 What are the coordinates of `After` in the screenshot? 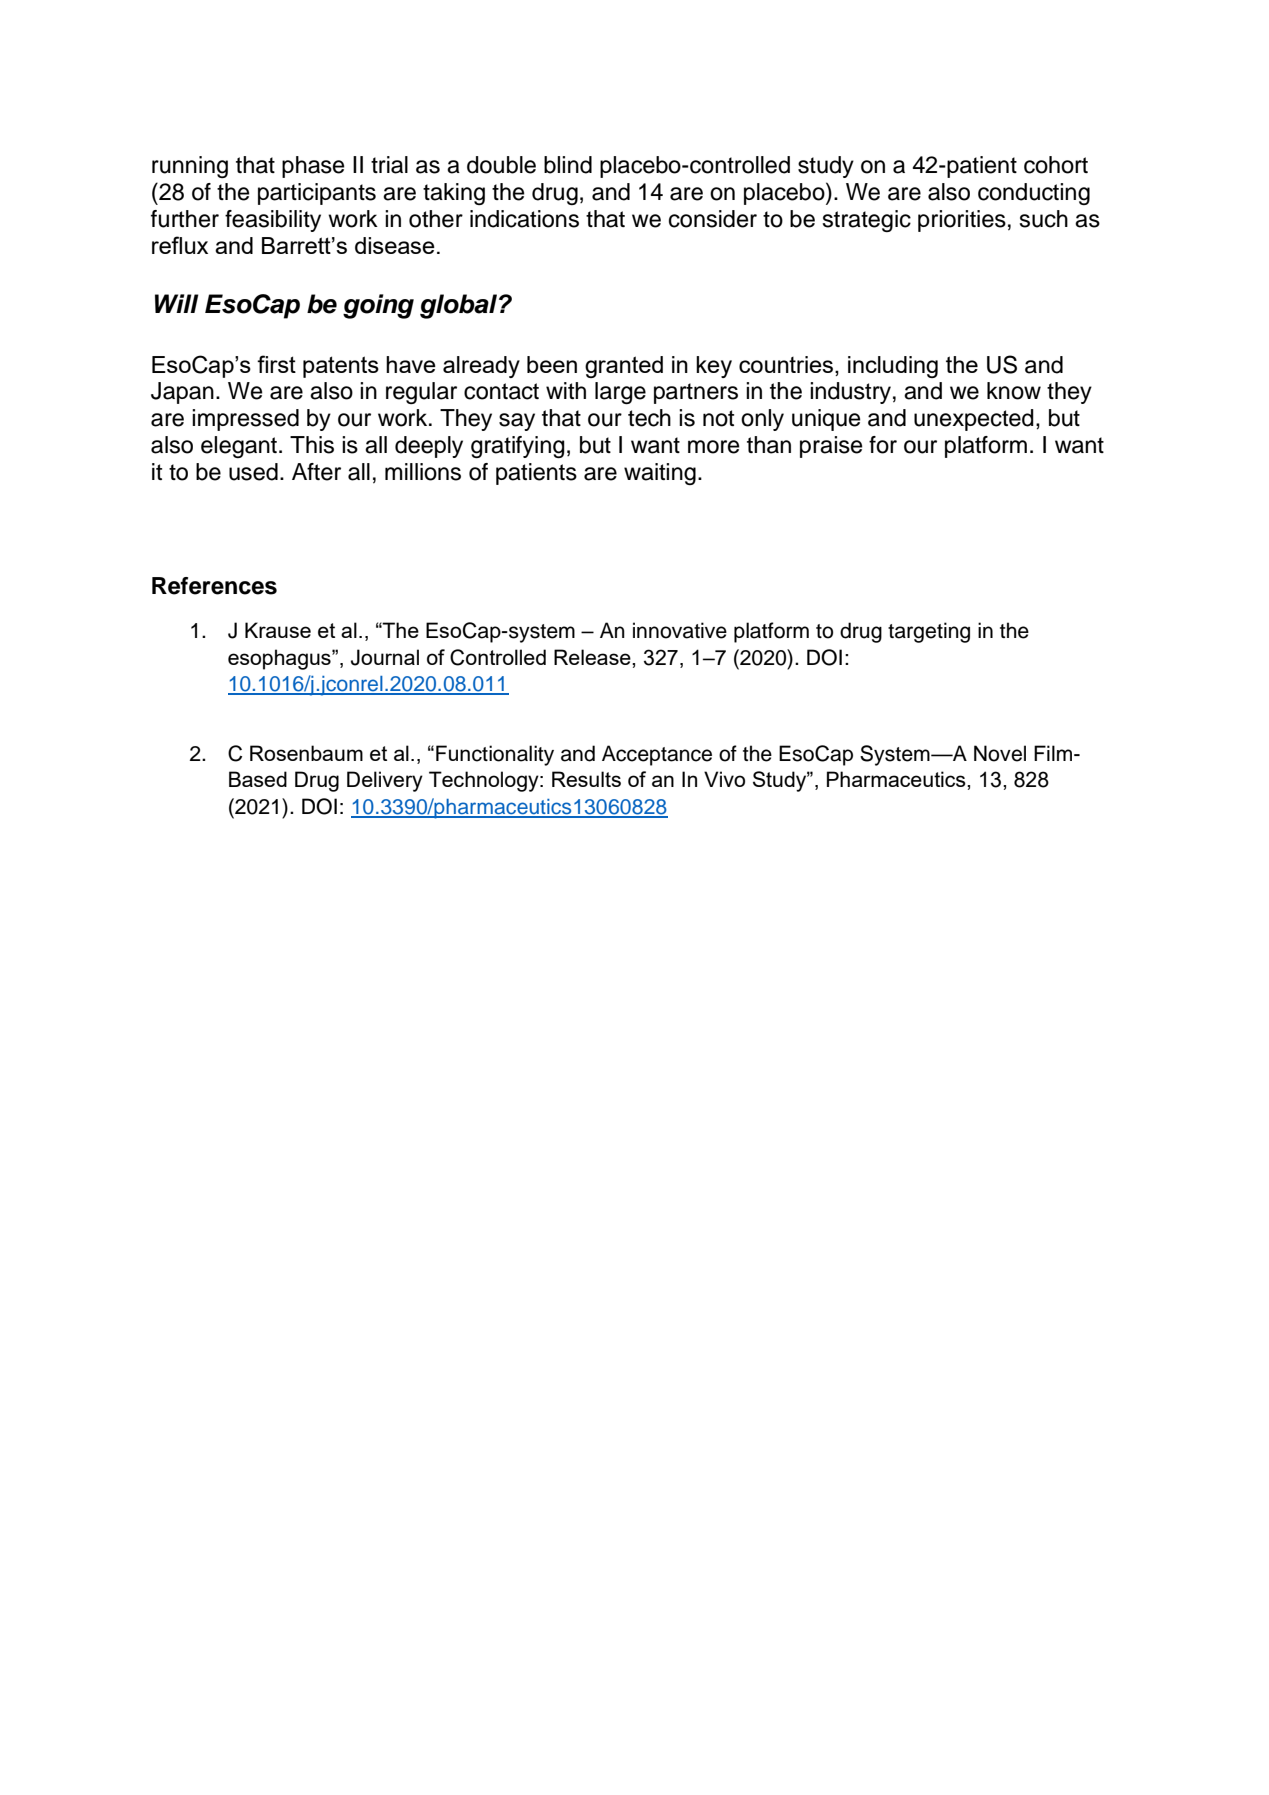 It's located at (316, 472).
